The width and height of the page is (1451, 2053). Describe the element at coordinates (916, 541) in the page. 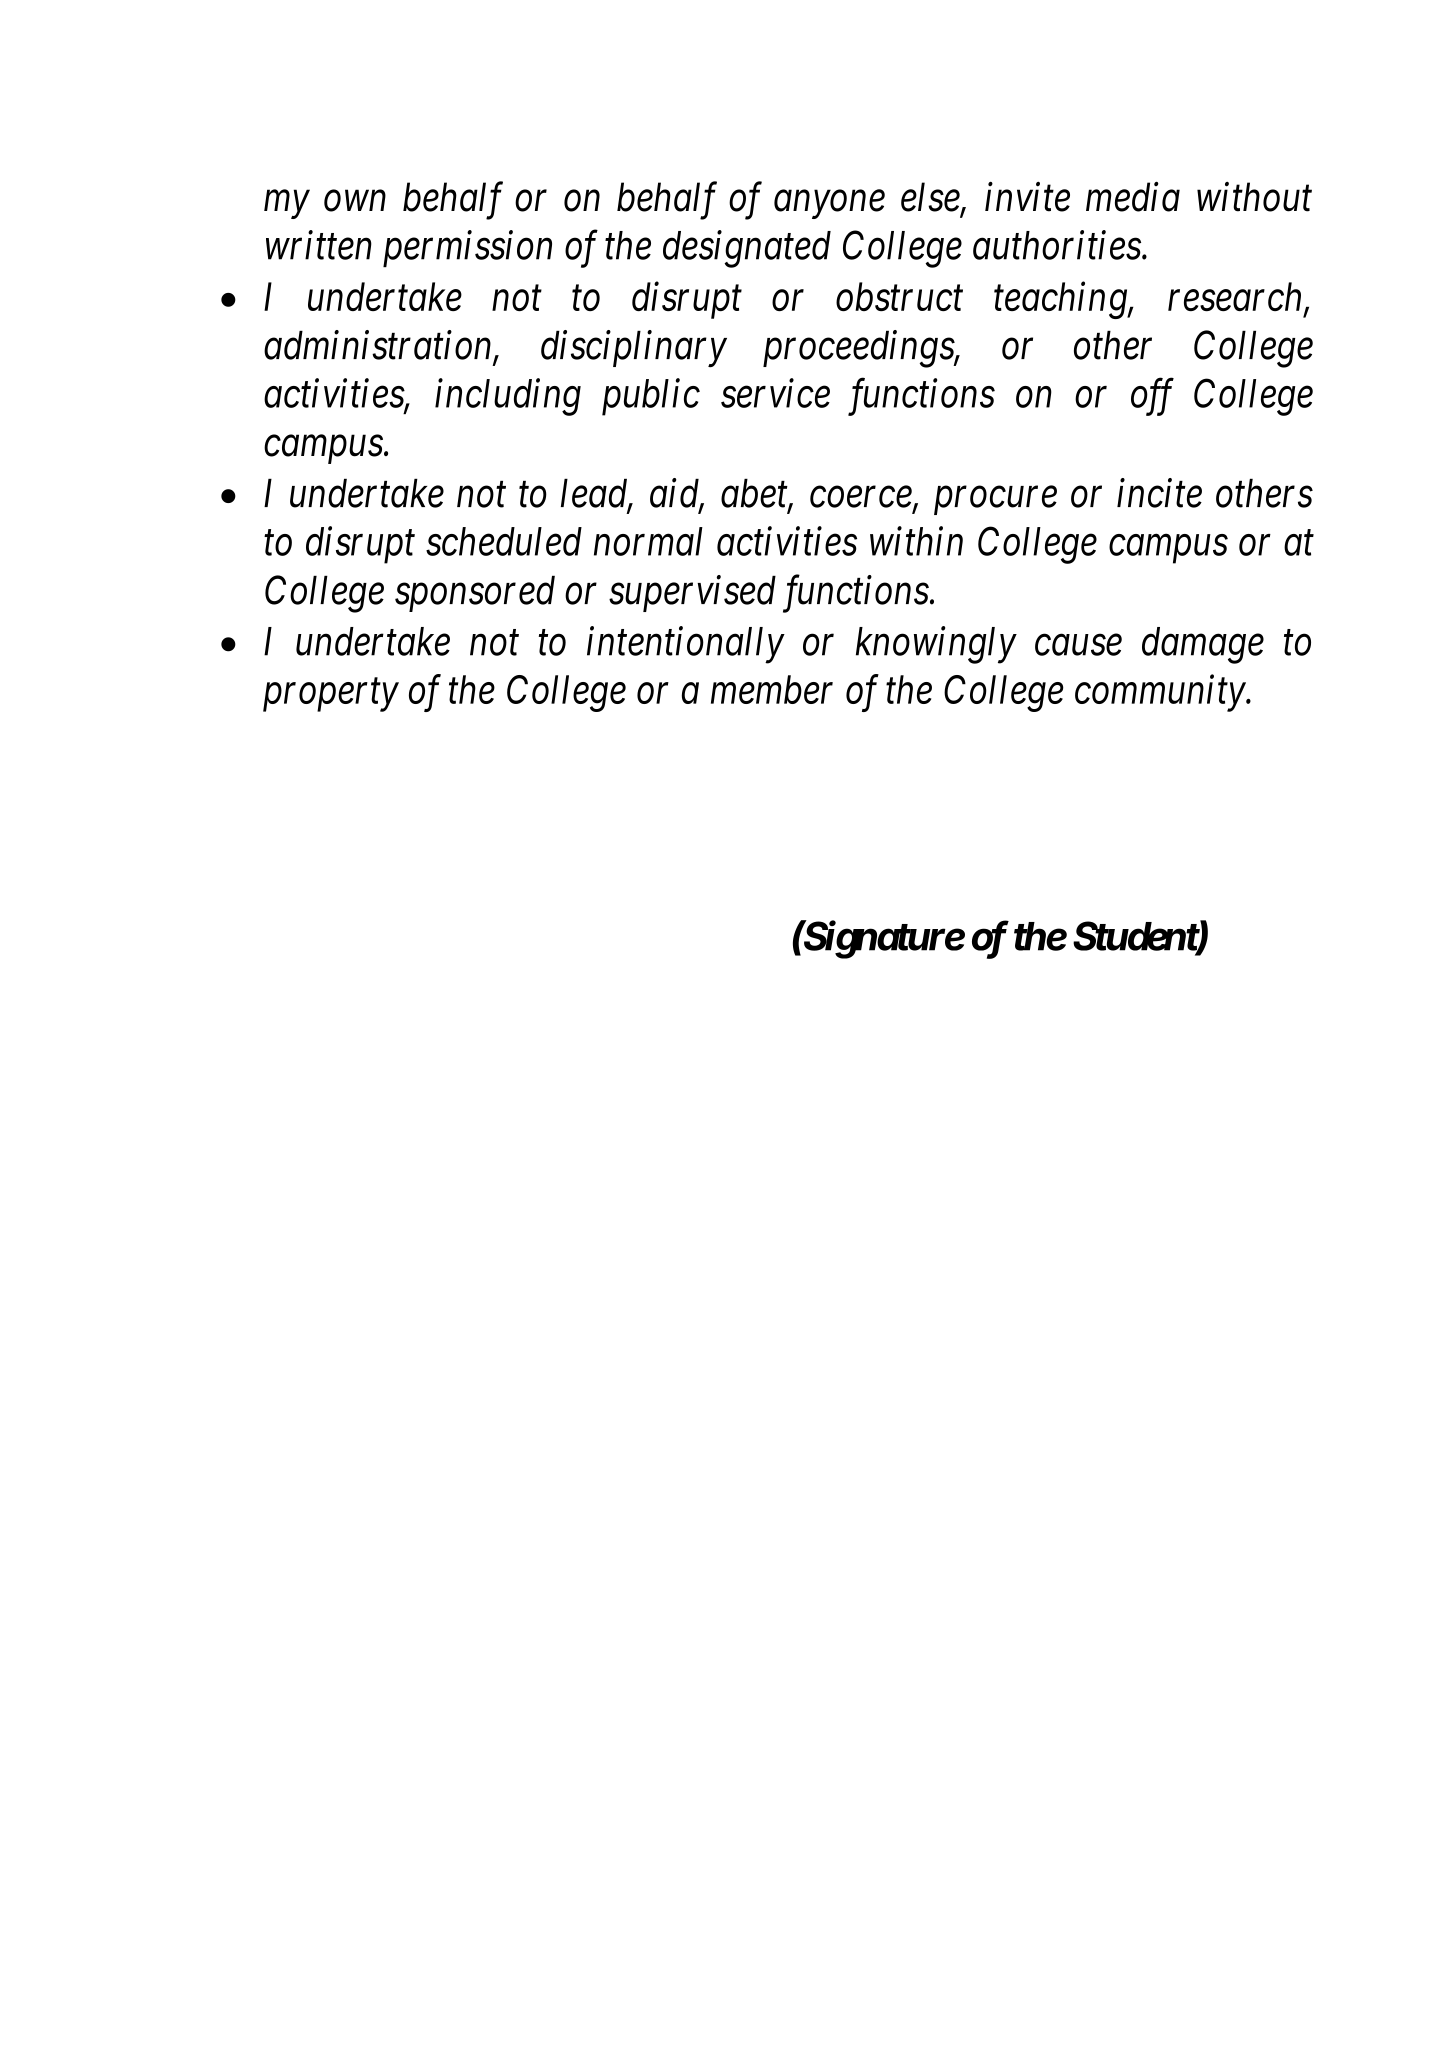

I see `within` at that location.
